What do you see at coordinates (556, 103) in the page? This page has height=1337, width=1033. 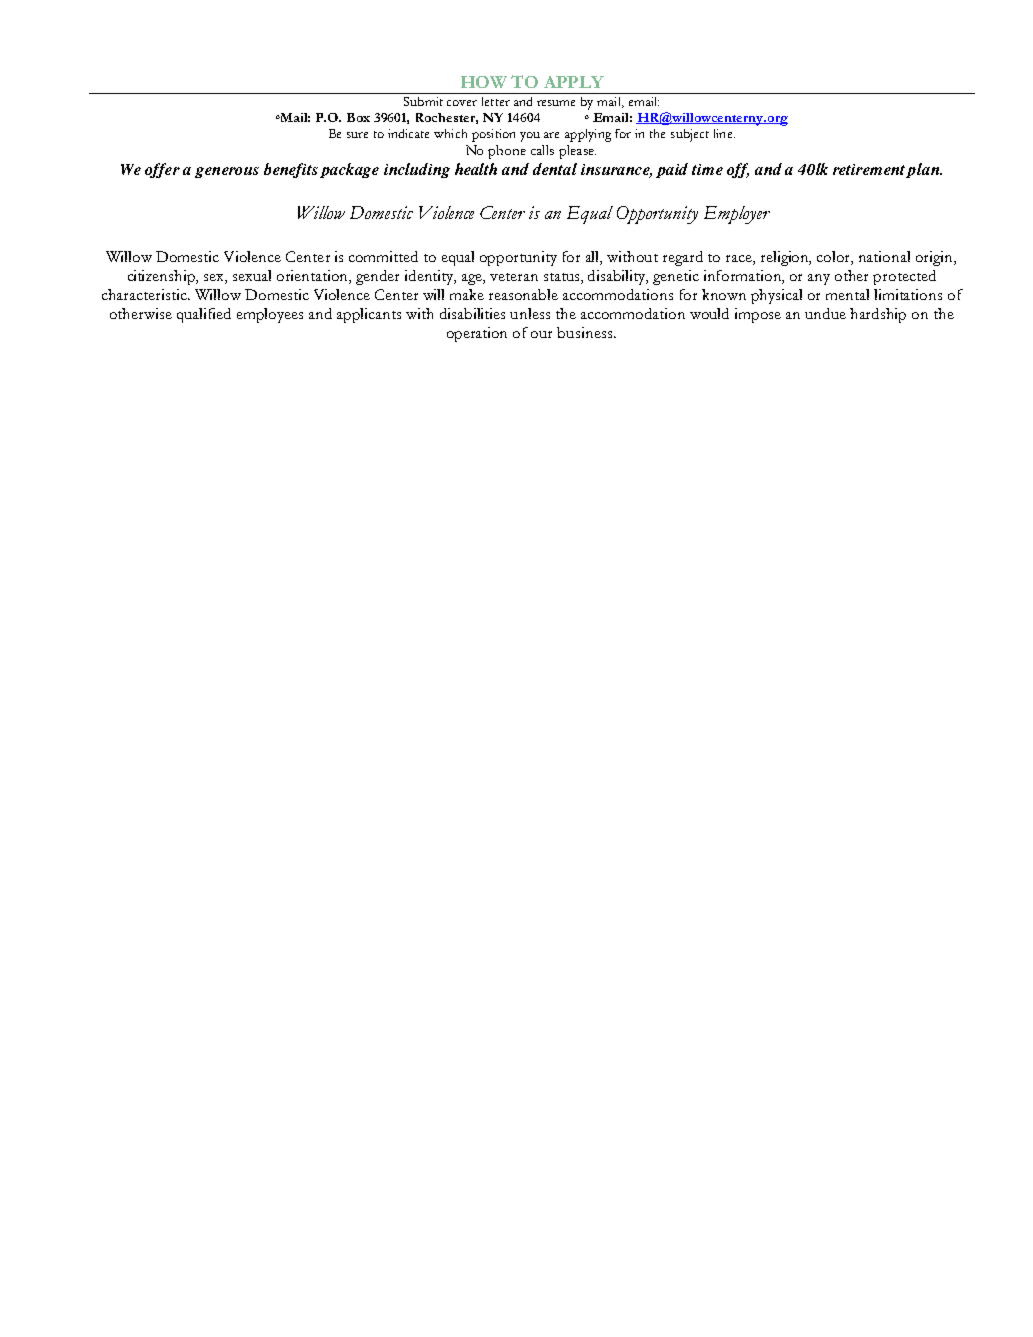 I see `resume` at bounding box center [556, 103].
